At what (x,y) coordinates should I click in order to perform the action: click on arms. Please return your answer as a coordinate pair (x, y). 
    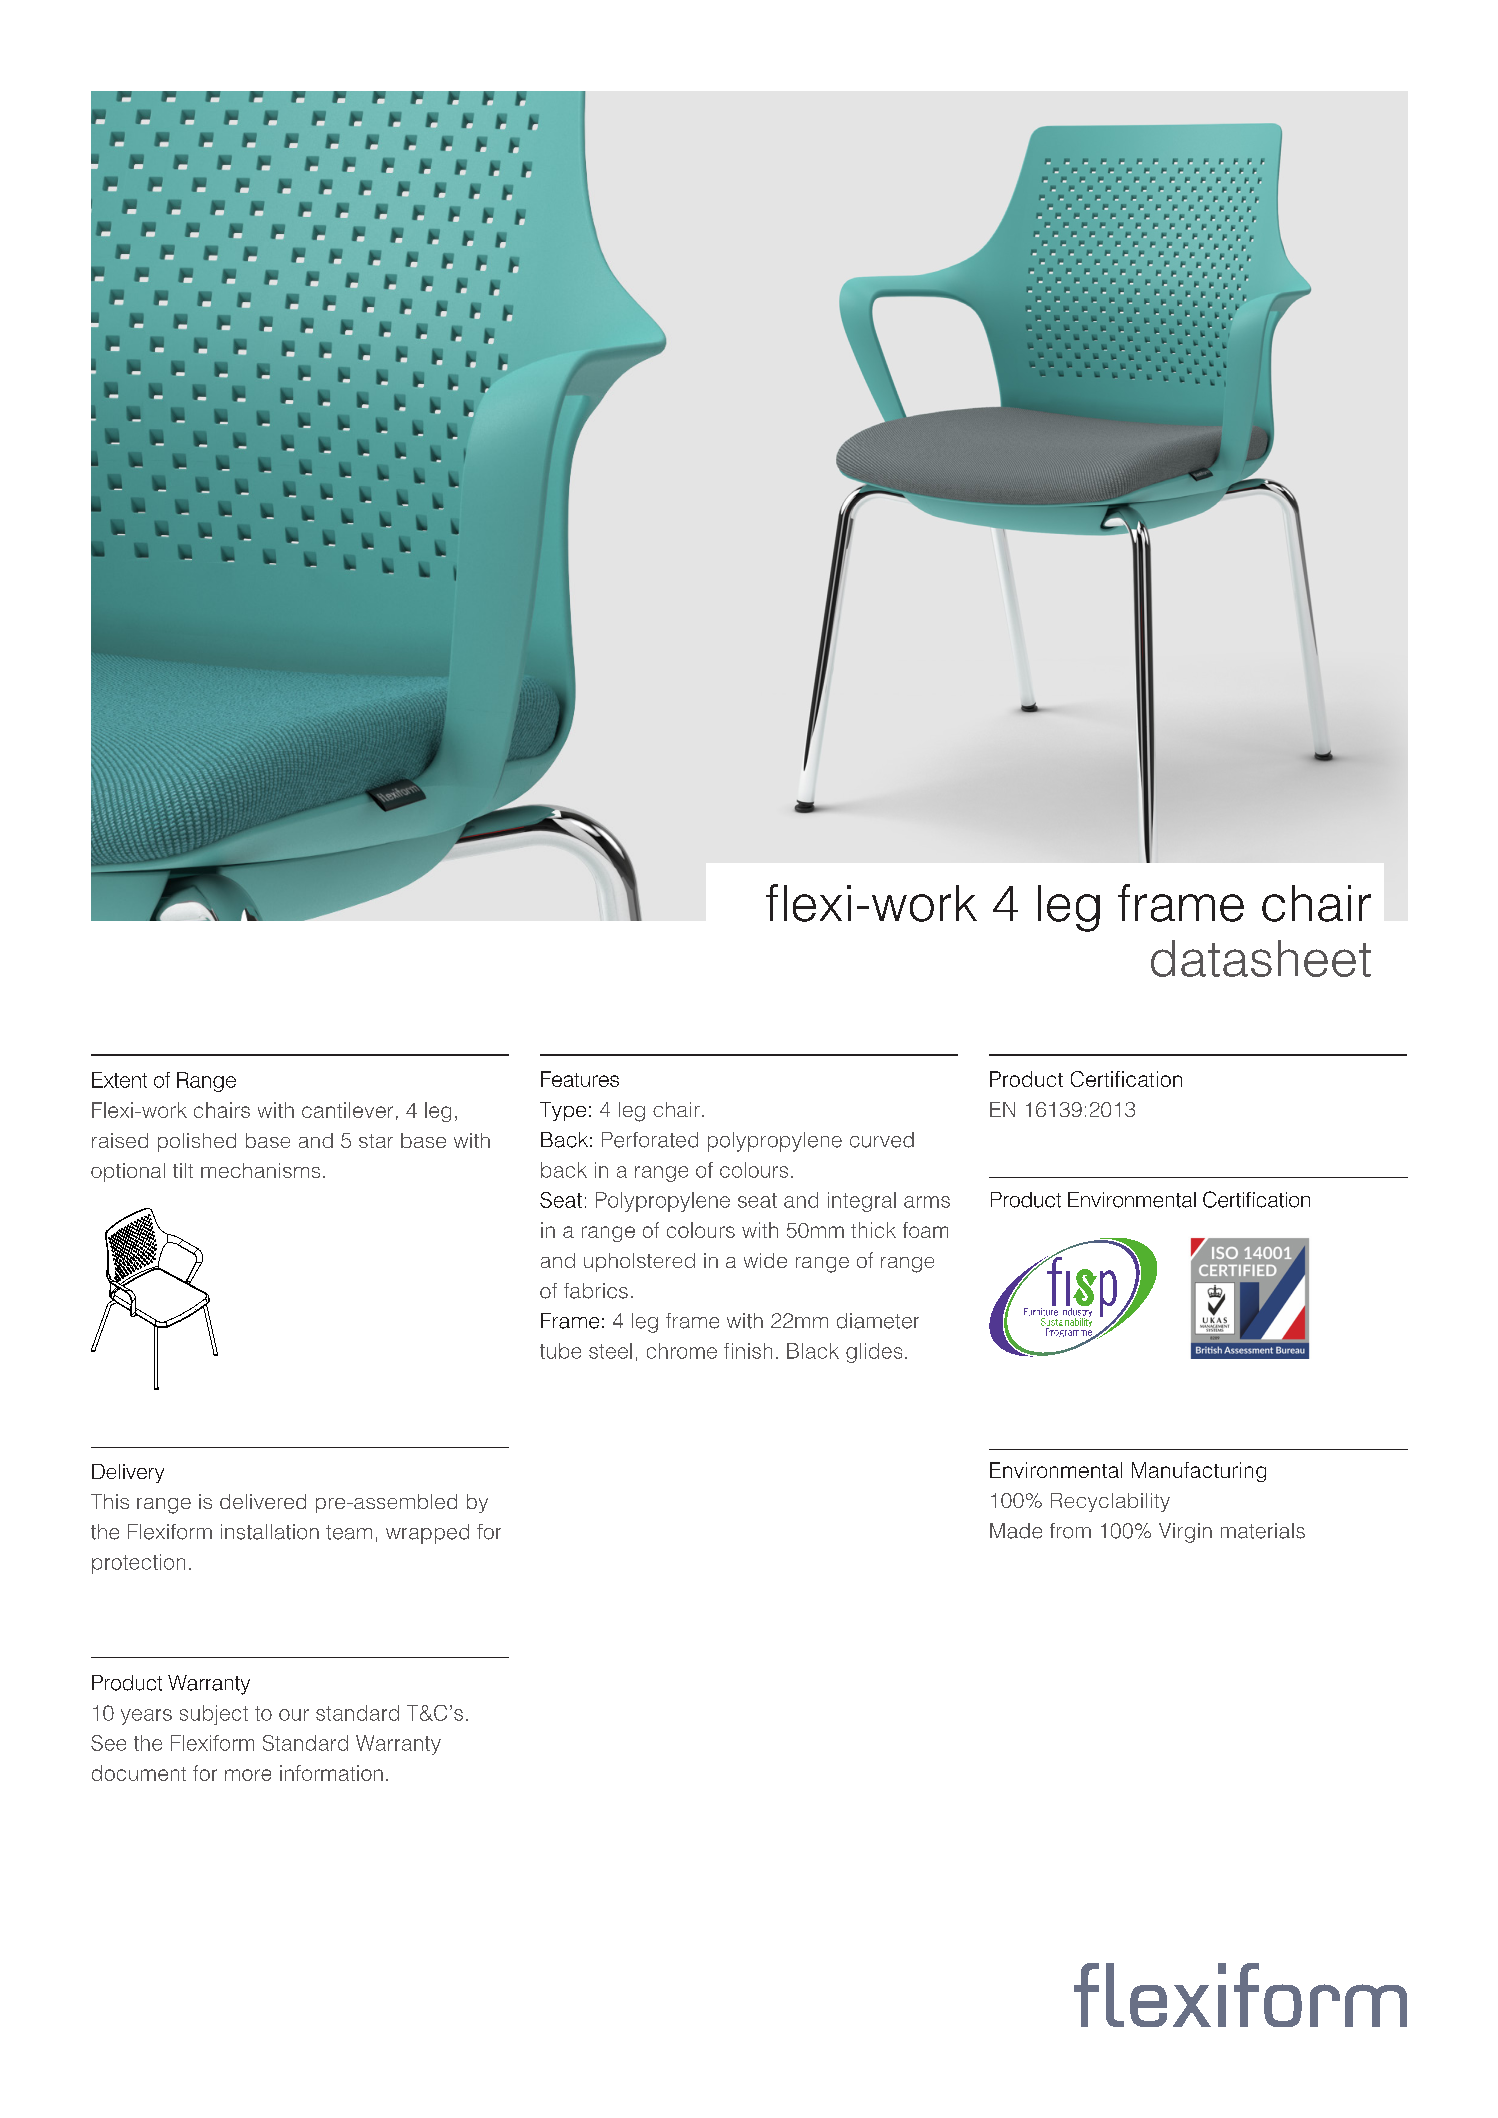
    Looking at the image, I should click on (927, 1202).
